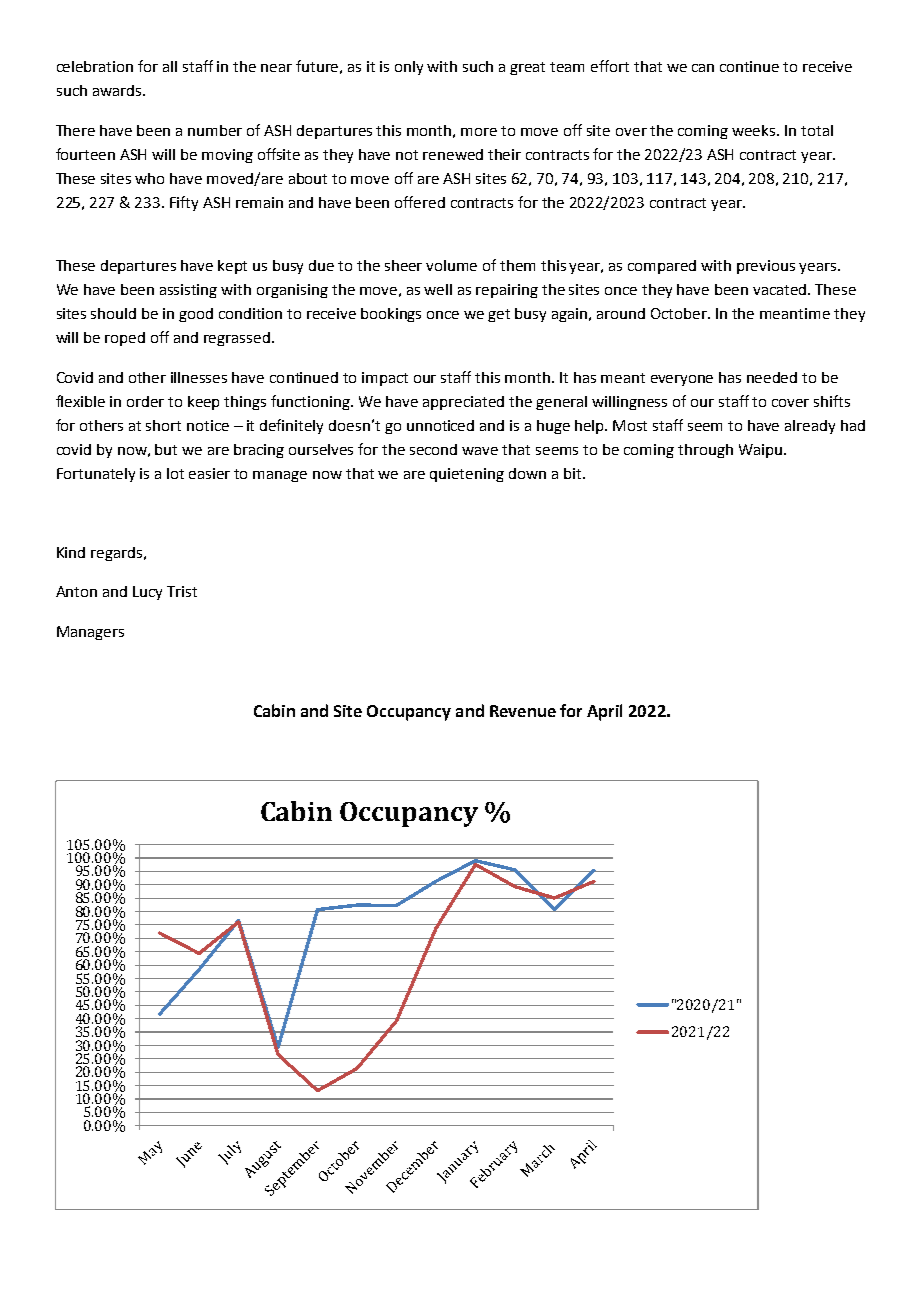 This page has width=924, height=1308. Describe the element at coordinates (451, 265) in the page. I see `volume` at that location.
